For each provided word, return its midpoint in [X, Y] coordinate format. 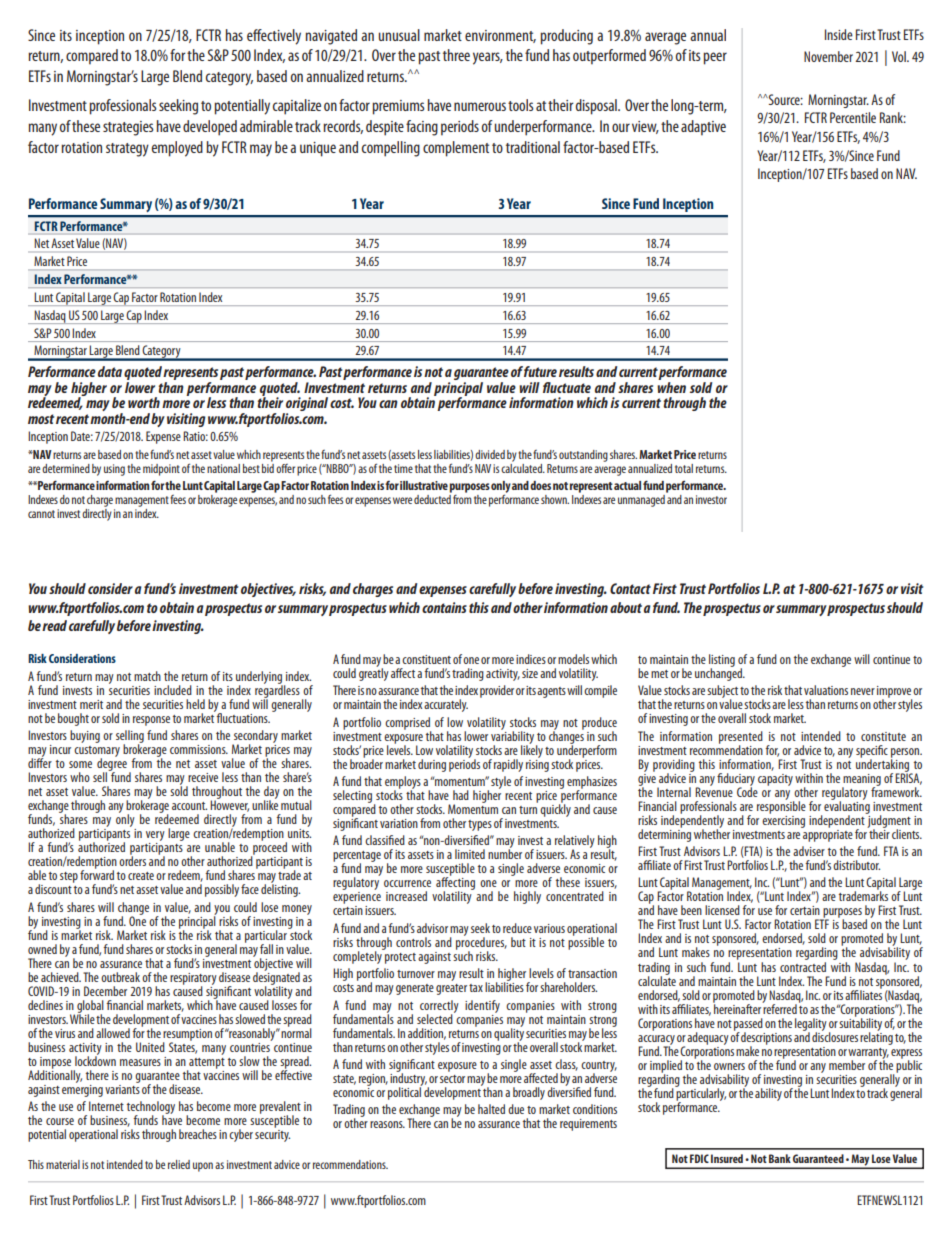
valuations [826, 690]
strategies [128, 128]
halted [491, 1109]
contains [444, 607]
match [147, 676]
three [456, 55]
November [828, 56]
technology [151, 1108]
